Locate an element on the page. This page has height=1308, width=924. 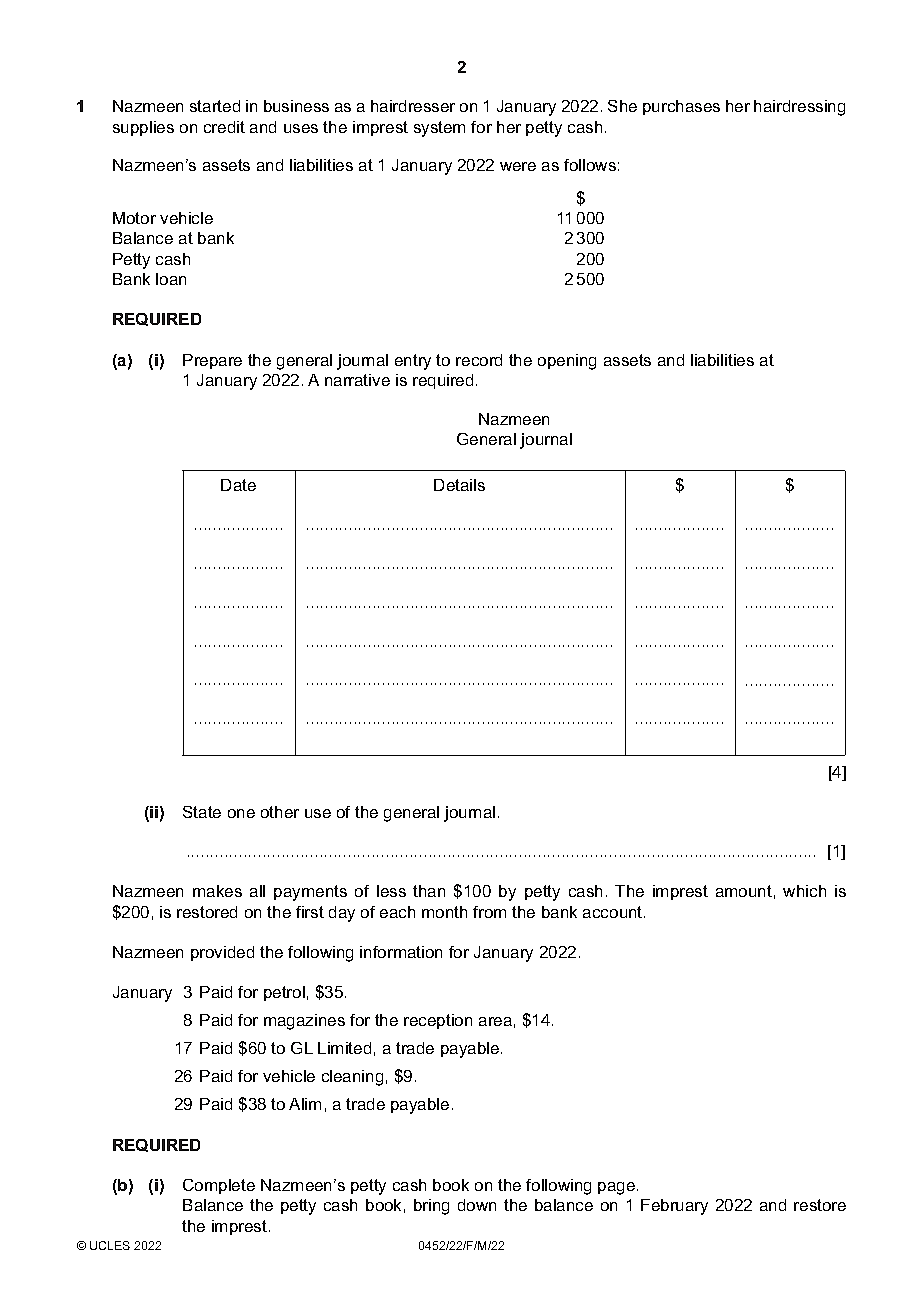
system is located at coordinates (439, 129).
